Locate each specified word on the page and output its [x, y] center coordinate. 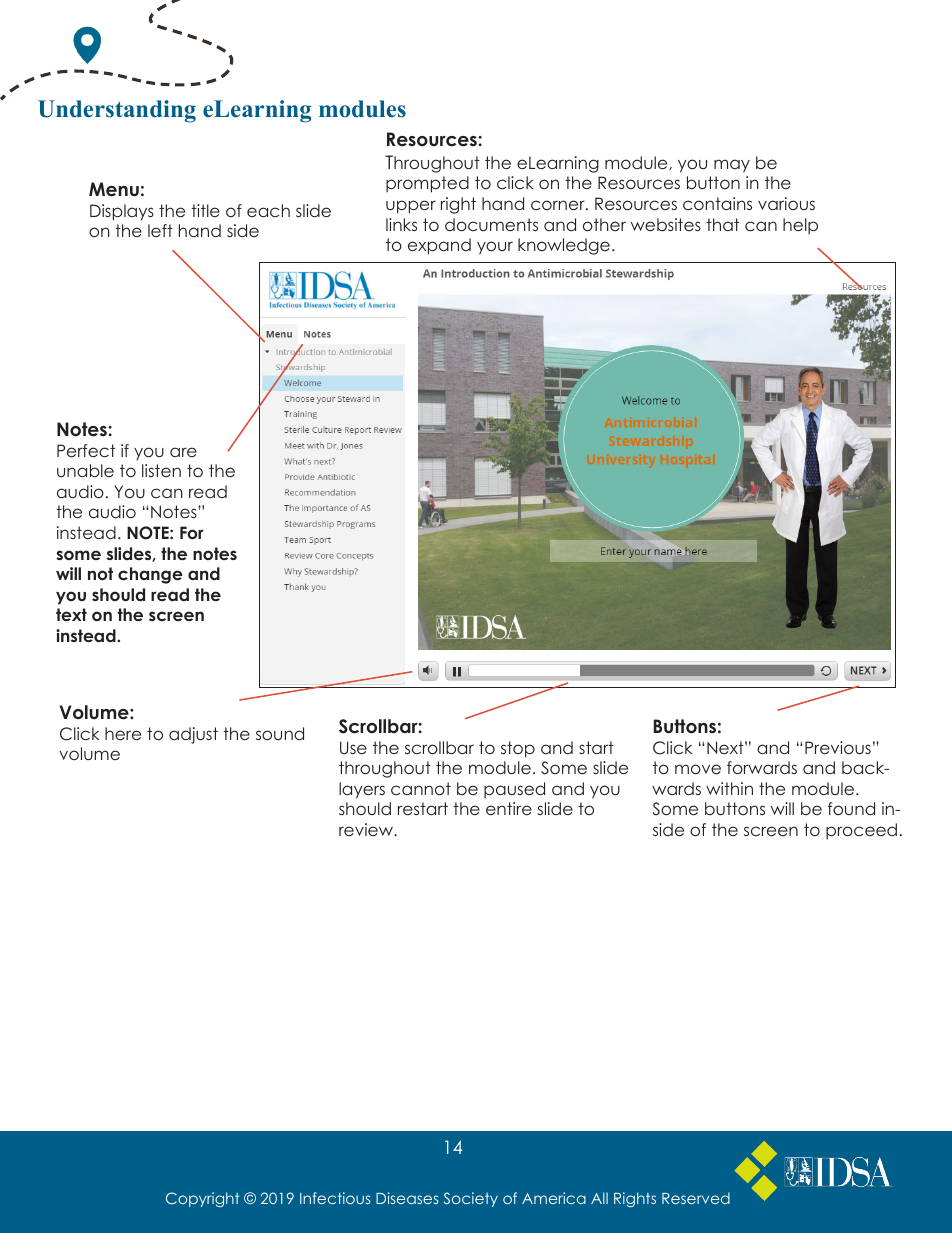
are [183, 452]
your [495, 248]
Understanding [117, 111]
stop [518, 749]
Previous [838, 747]
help [800, 226]
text [71, 614]
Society [471, 1199]
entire [509, 808]
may [732, 166]
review [367, 829]
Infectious [335, 1198]
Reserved [696, 1198]
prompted [427, 184]
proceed [861, 831]
